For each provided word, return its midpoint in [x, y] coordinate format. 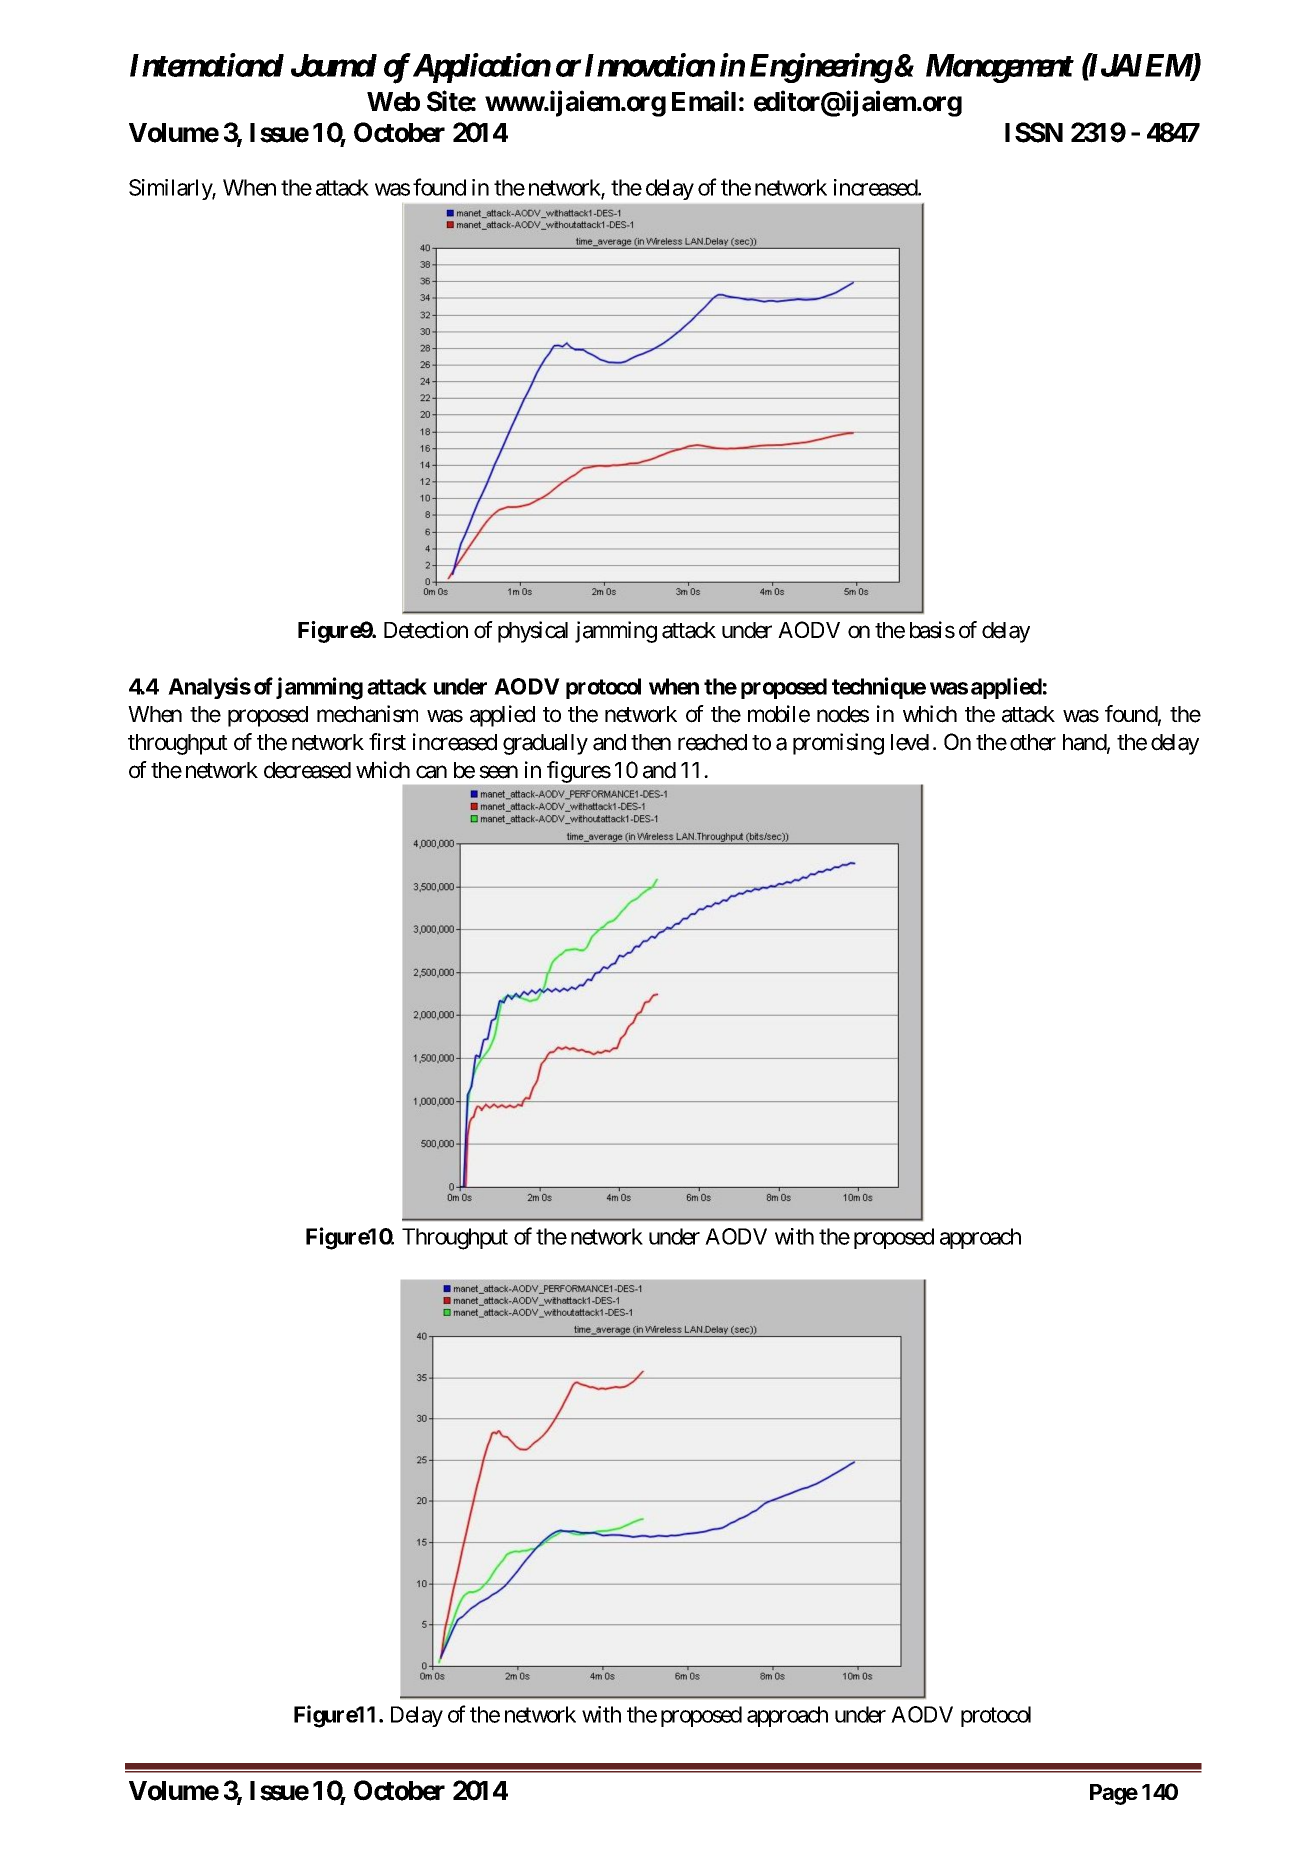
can [431, 772]
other [1033, 742]
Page [1114, 1794]
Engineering [821, 68]
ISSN [1034, 132]
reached [712, 742]
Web [393, 102]
